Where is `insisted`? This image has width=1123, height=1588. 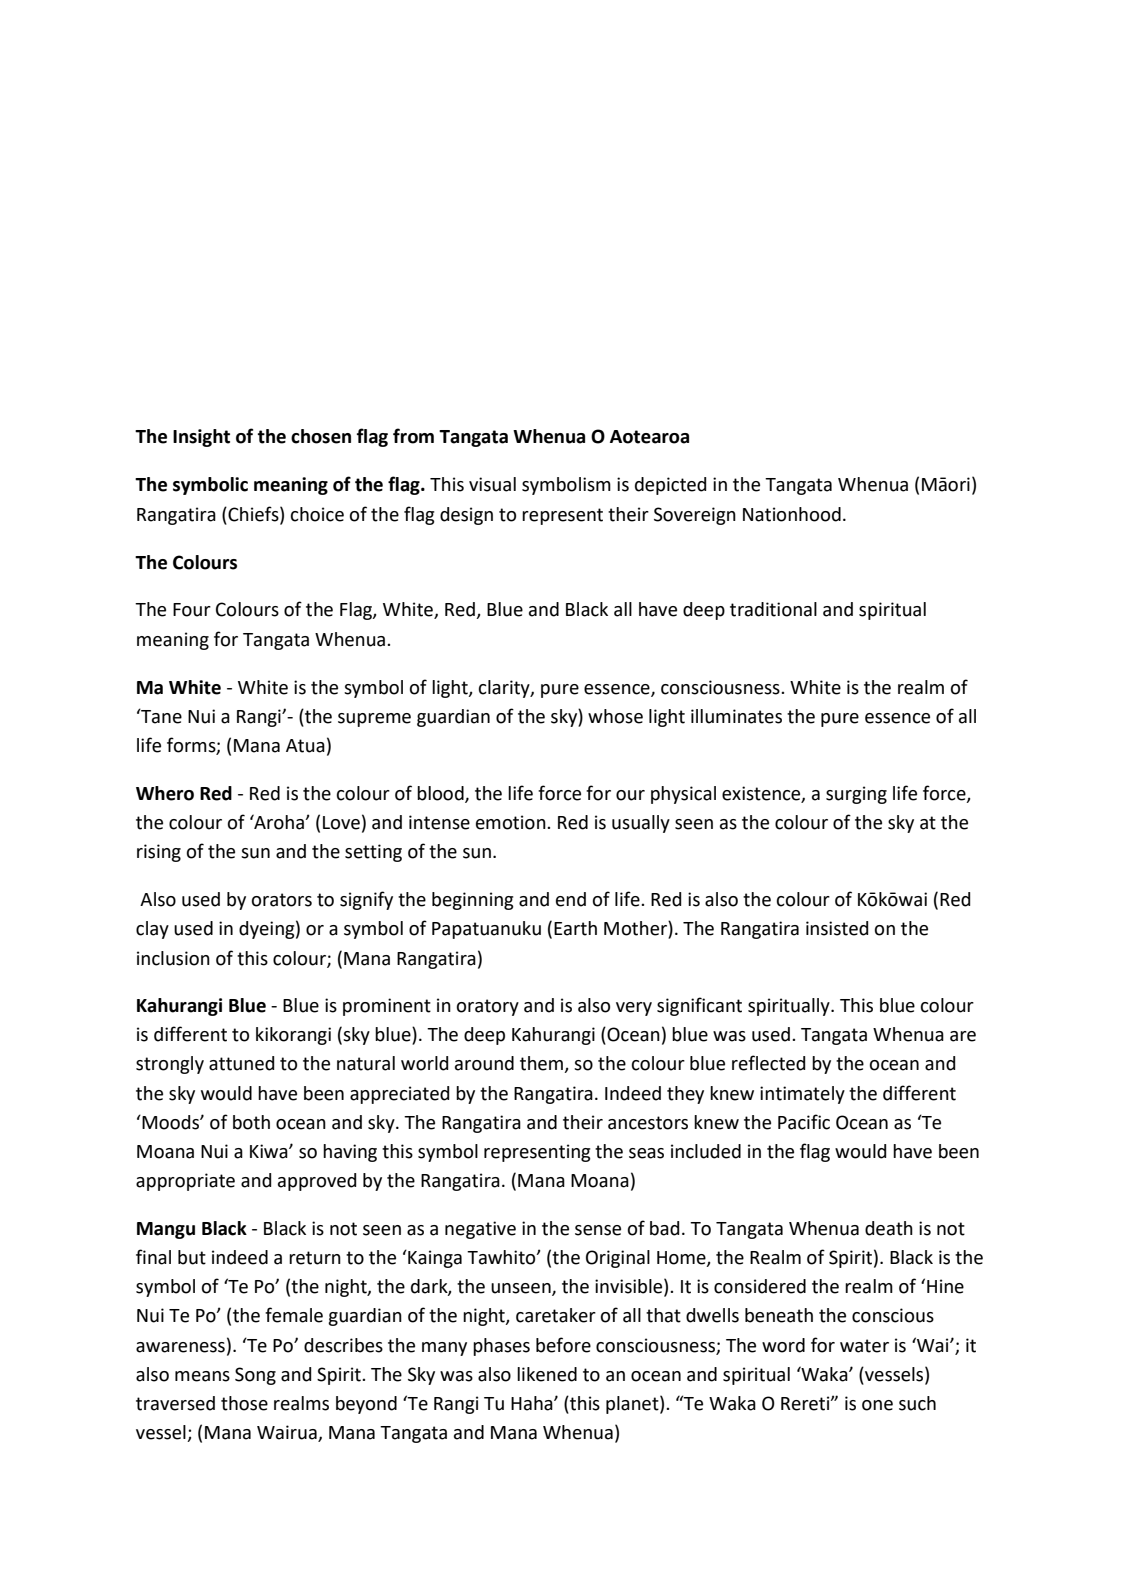 insisted is located at coordinates (837, 928).
